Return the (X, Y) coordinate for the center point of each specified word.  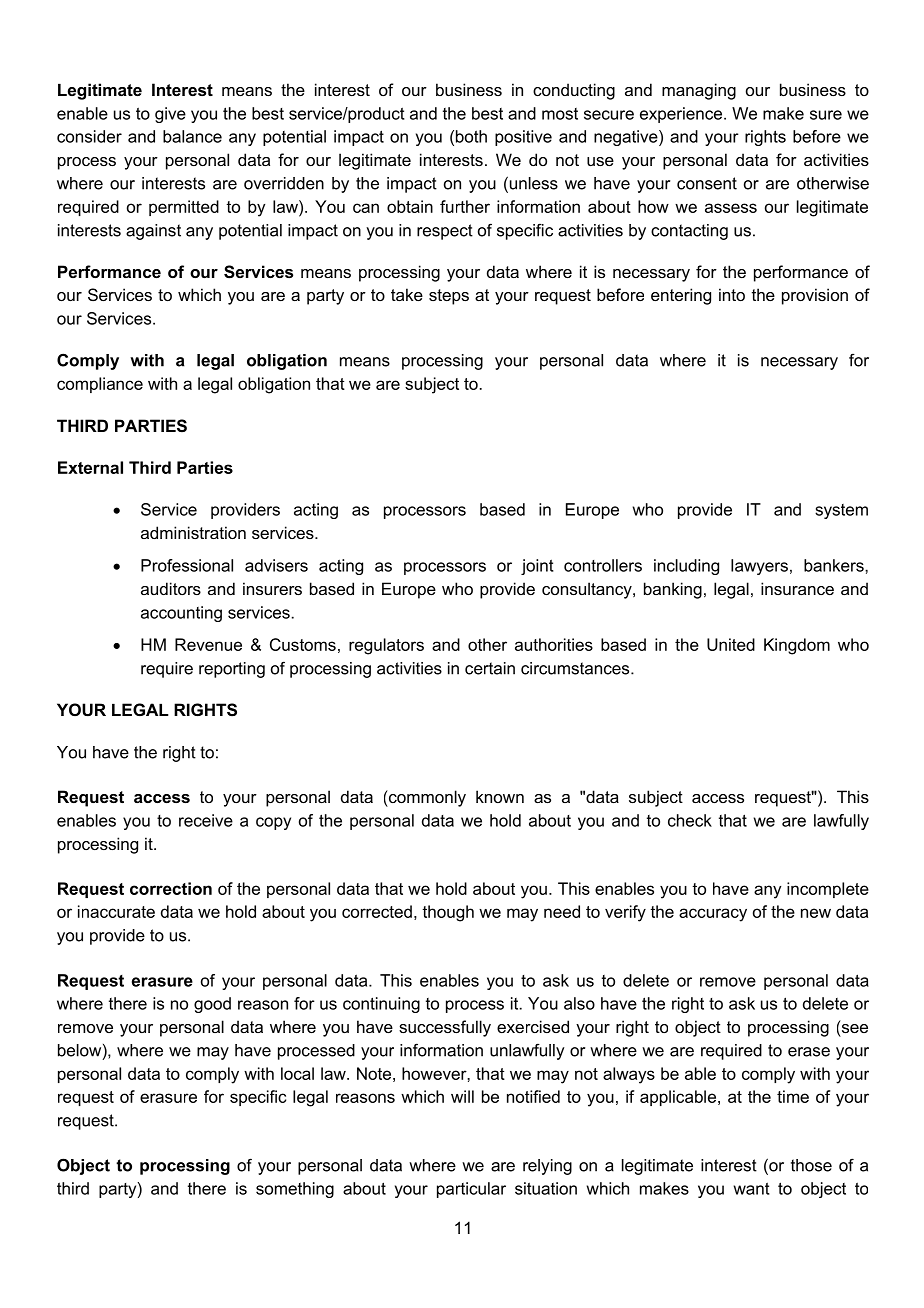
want (752, 1188)
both (471, 136)
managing (699, 91)
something (295, 1190)
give (170, 115)
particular (471, 1190)
